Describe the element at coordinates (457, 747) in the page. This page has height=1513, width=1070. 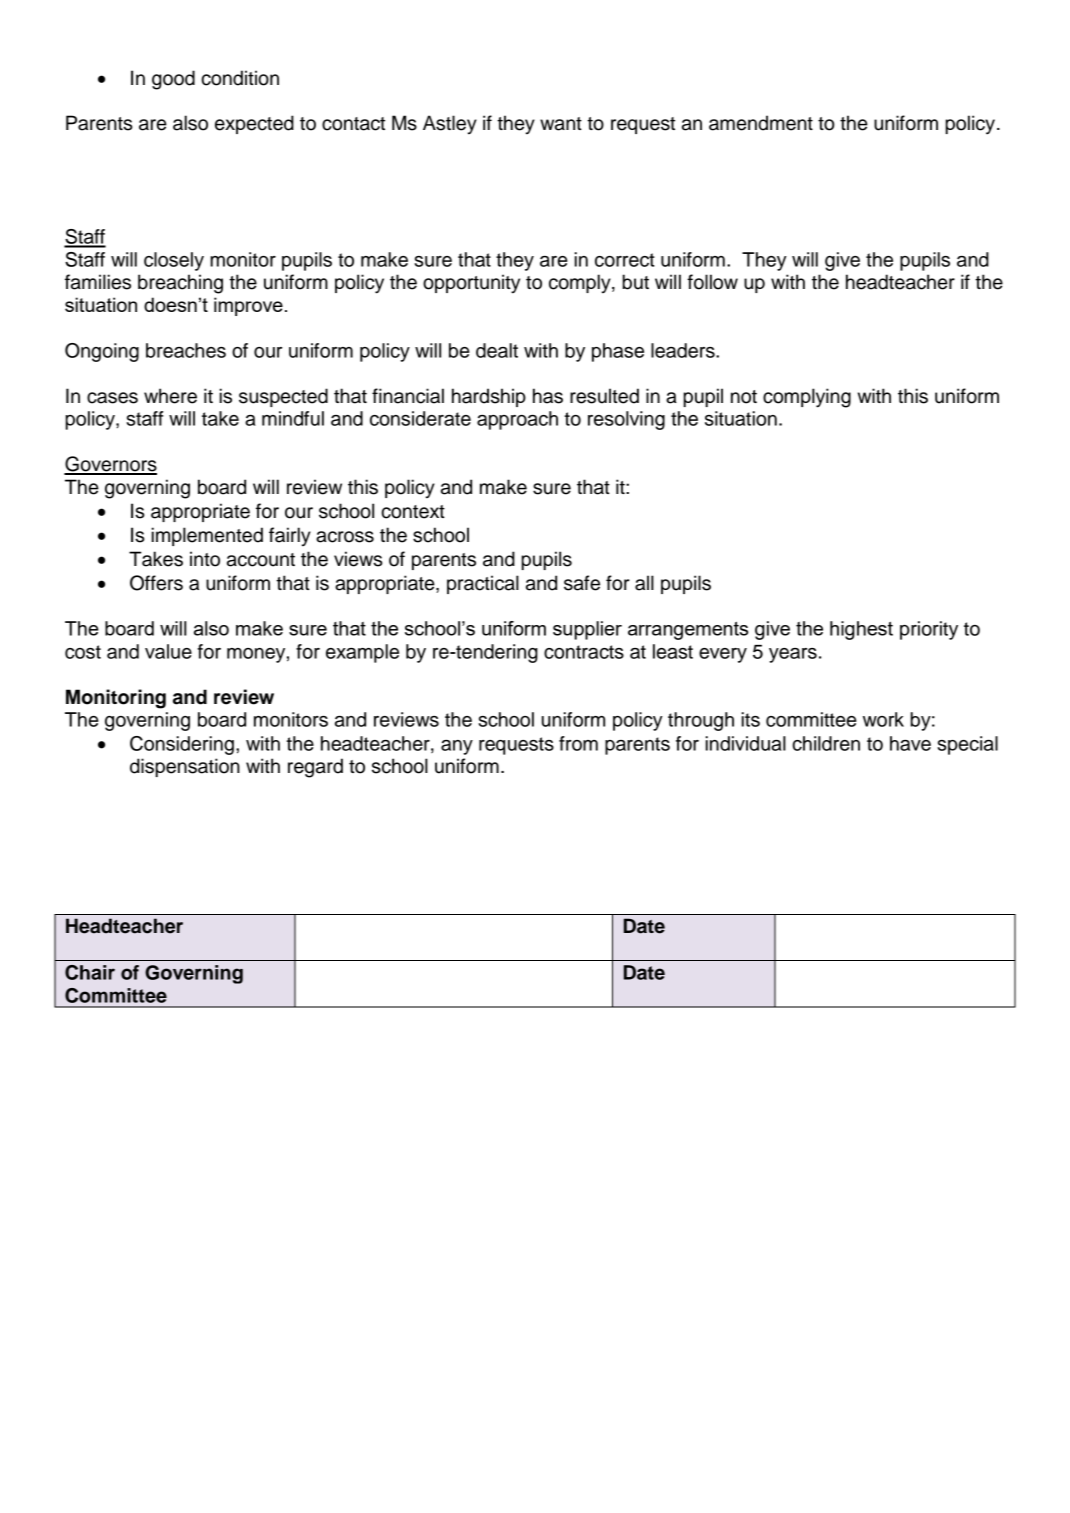
I see `any` at that location.
